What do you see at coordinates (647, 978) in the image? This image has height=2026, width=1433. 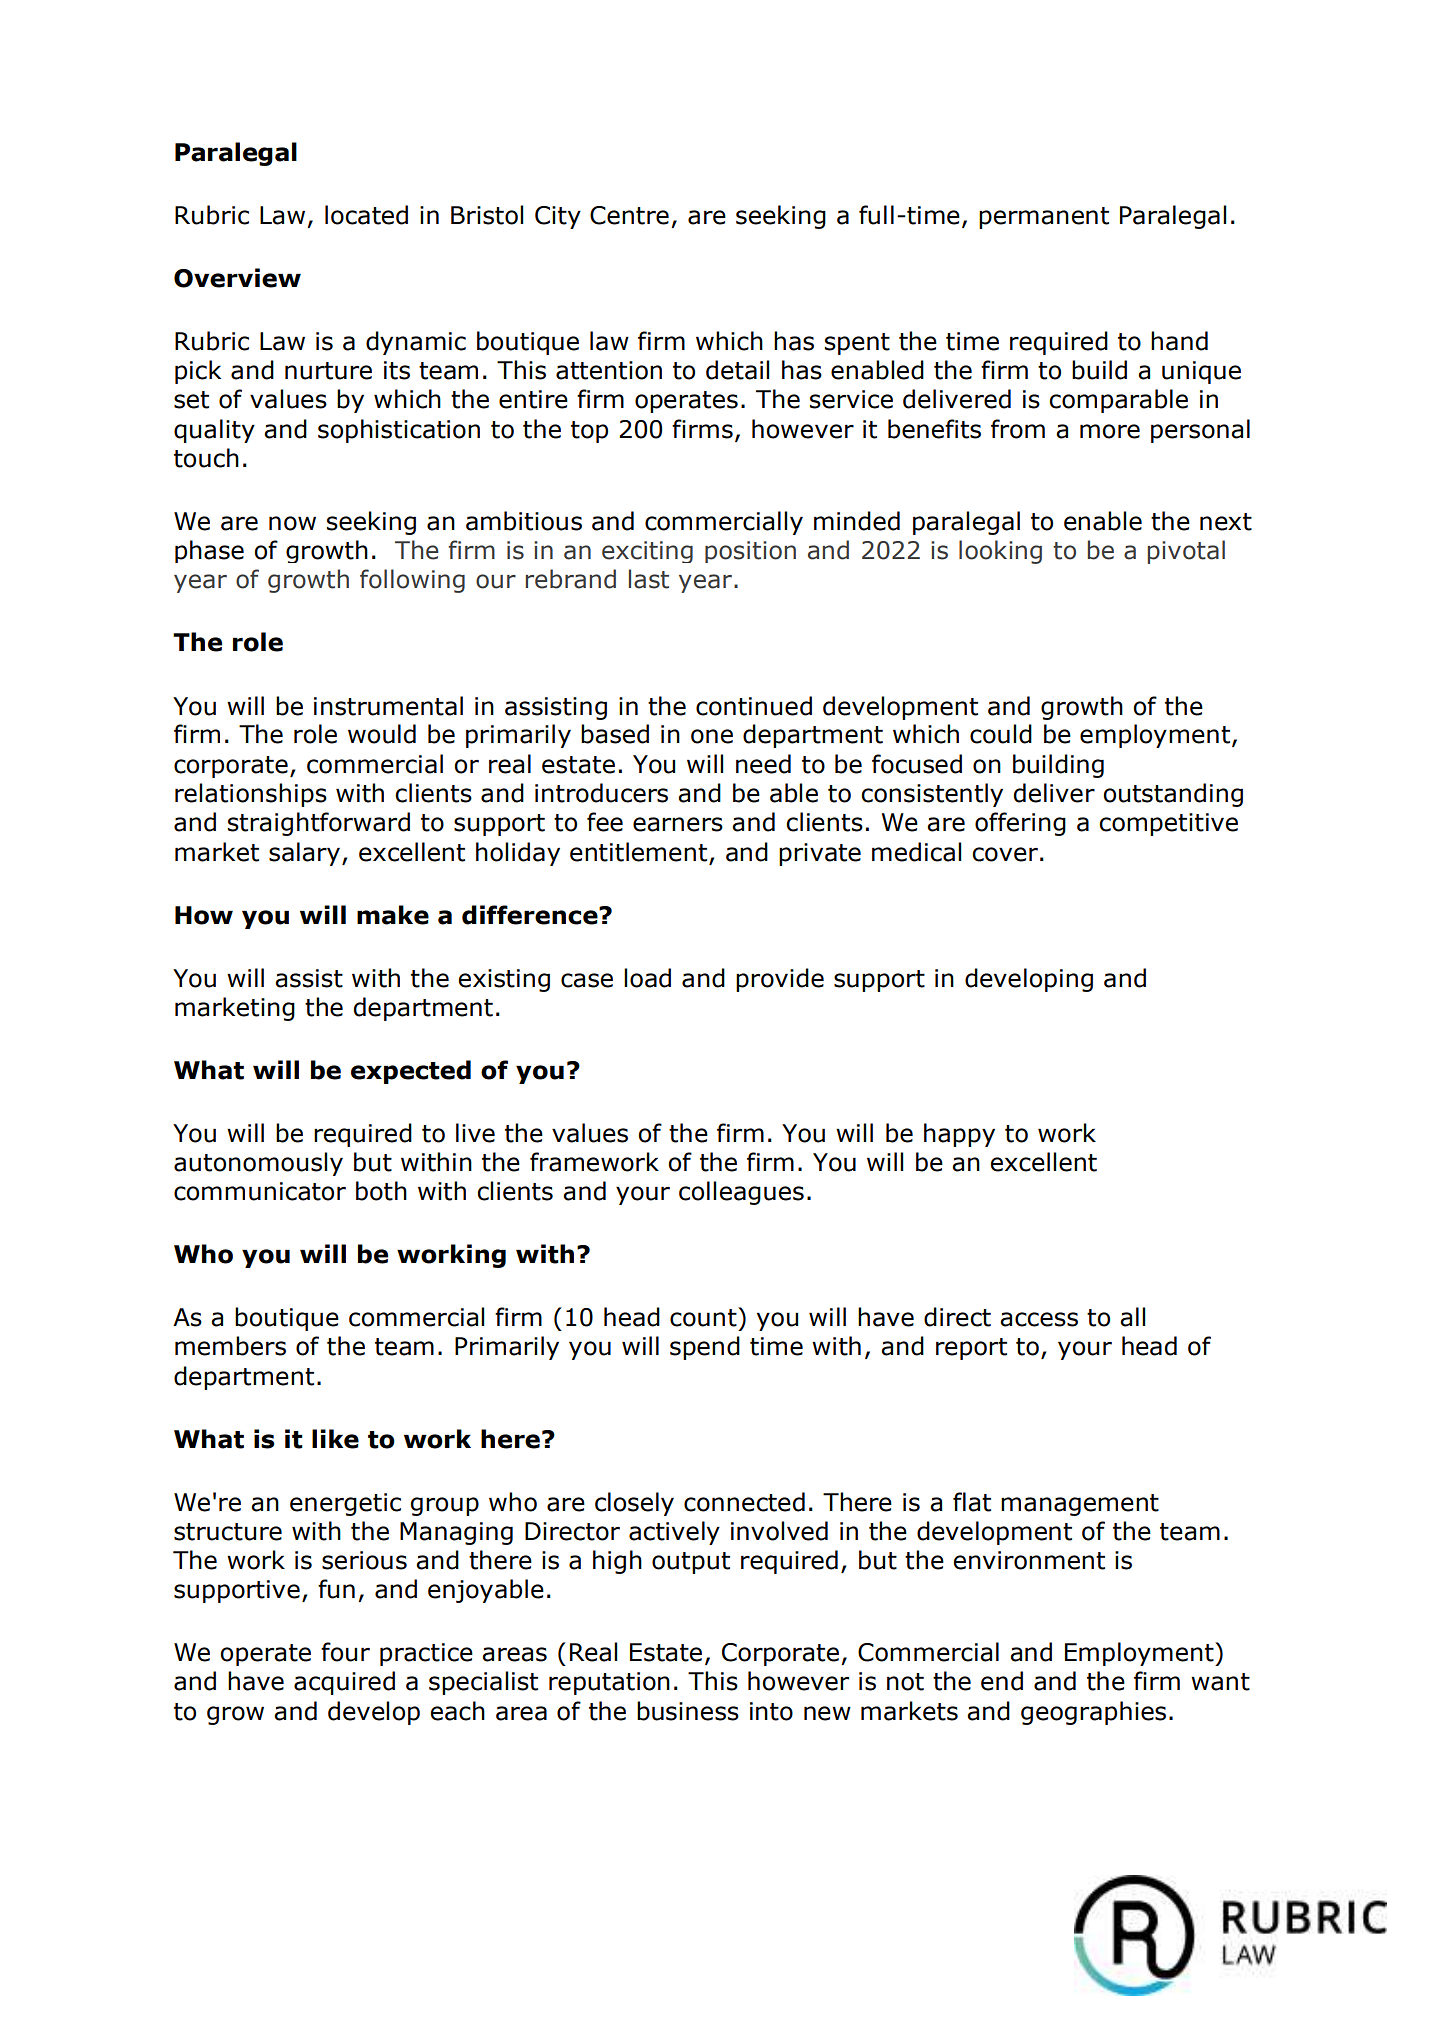 I see `load` at bounding box center [647, 978].
